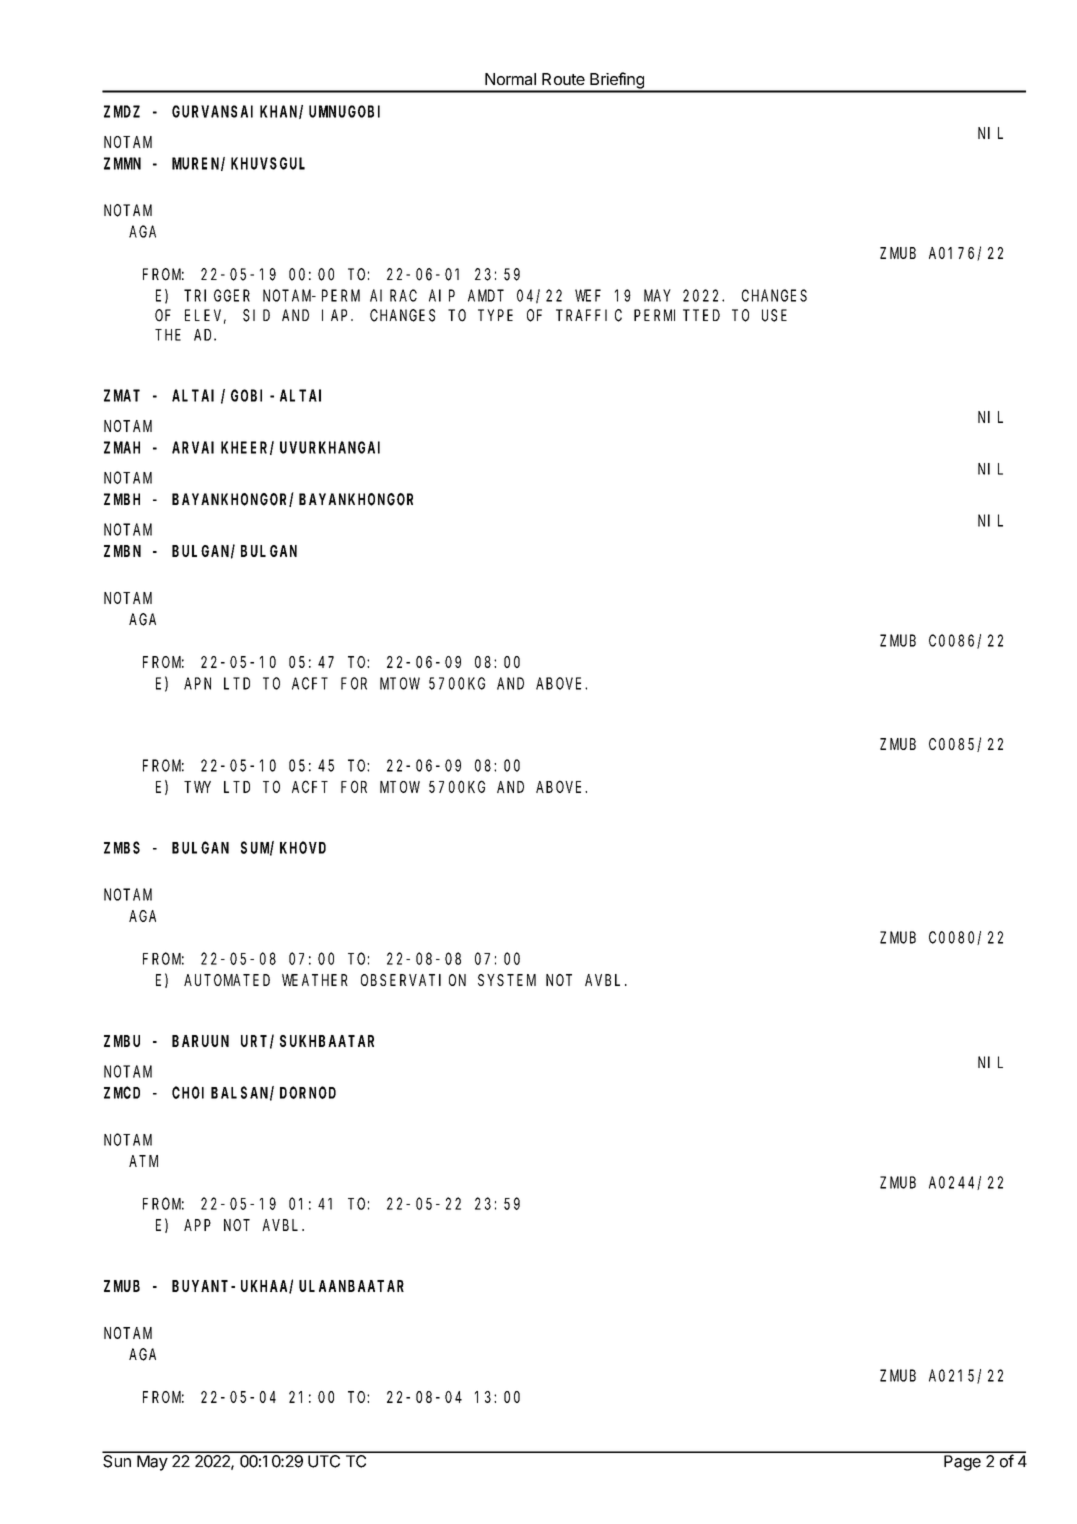 The image size is (1077, 1524). Describe the element at coordinates (563, 79) in the screenshot. I see `Route` at that location.
